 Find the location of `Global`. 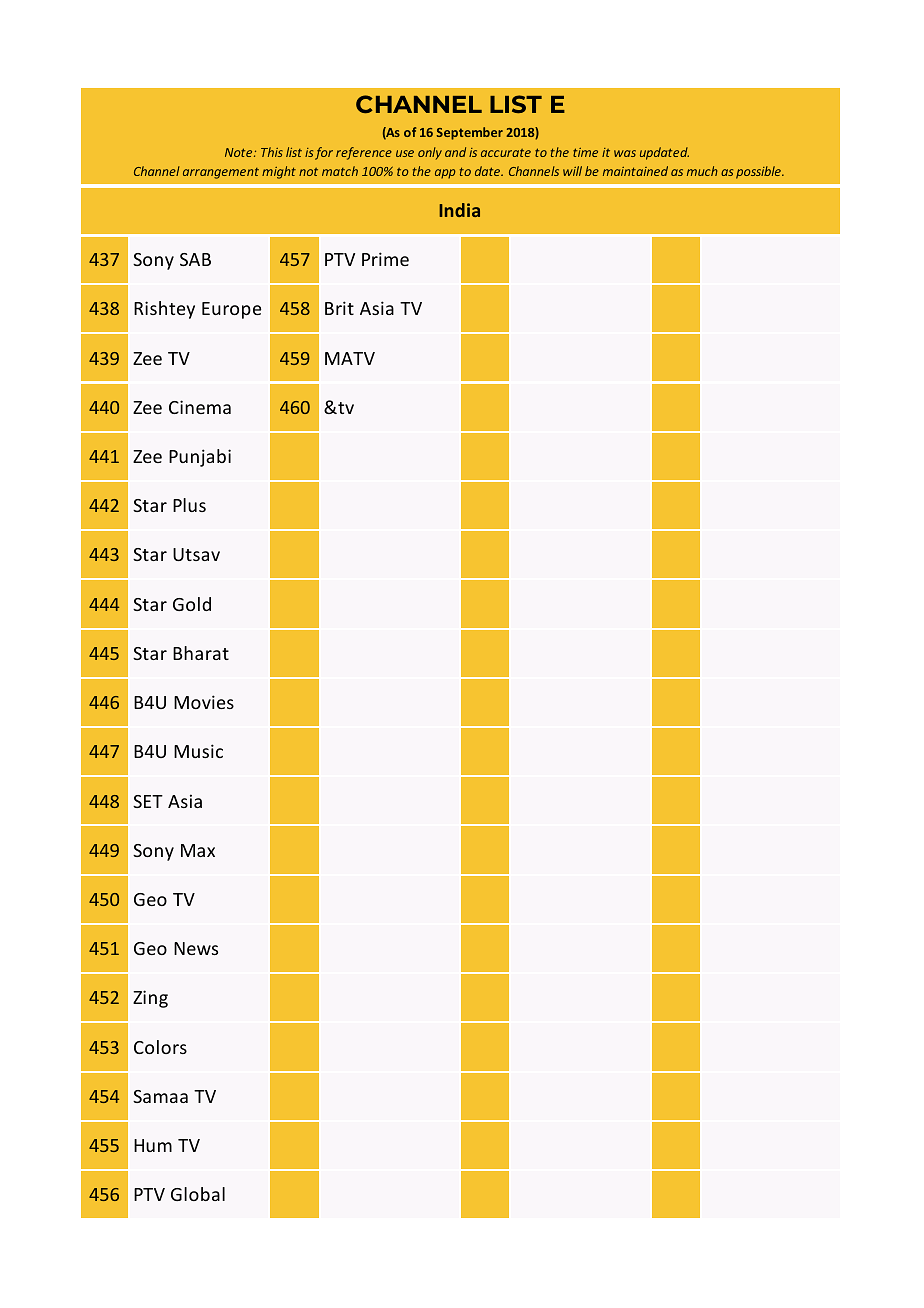

Global is located at coordinates (198, 1194).
